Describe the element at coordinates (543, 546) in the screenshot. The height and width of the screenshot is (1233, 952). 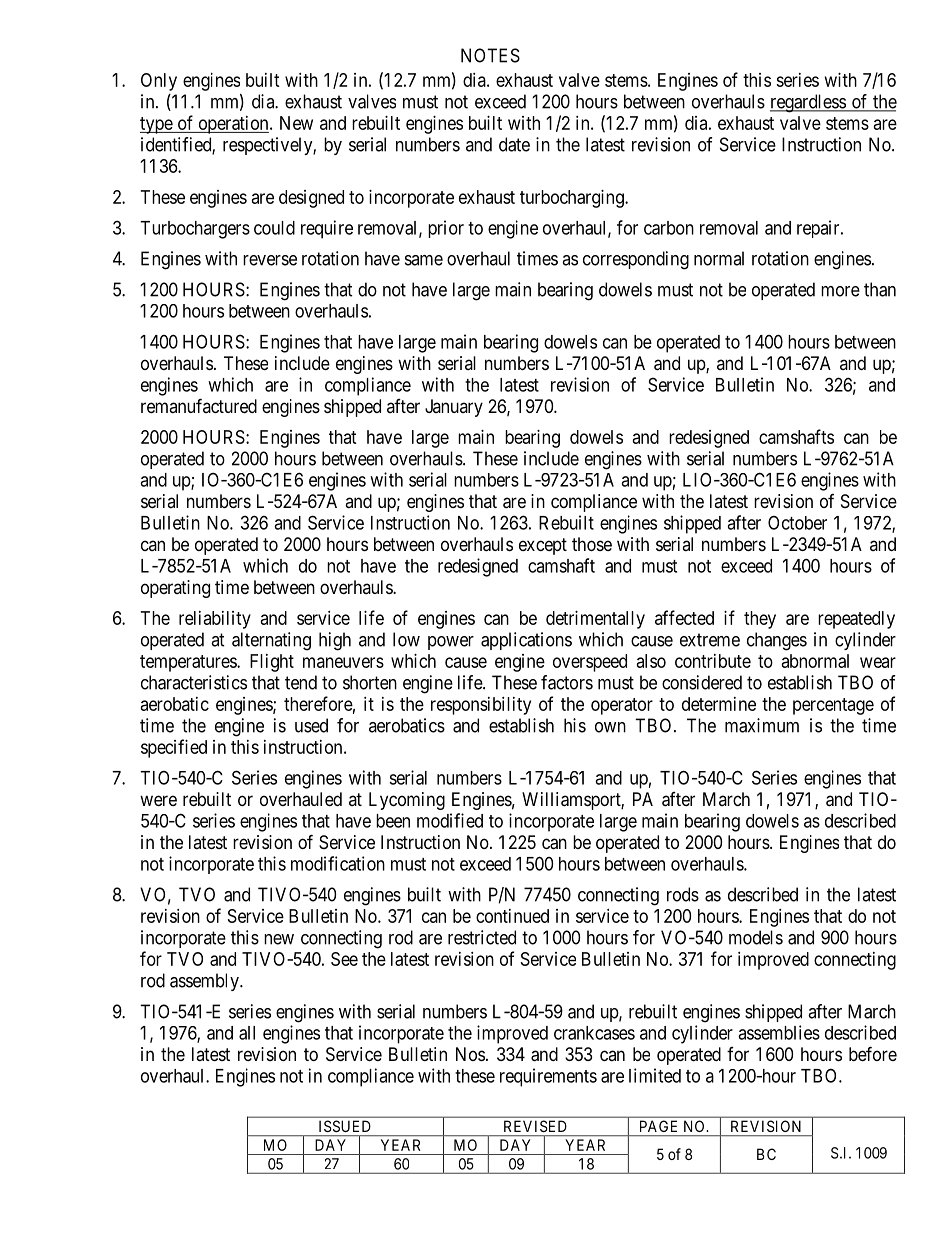
I see `except` at that location.
